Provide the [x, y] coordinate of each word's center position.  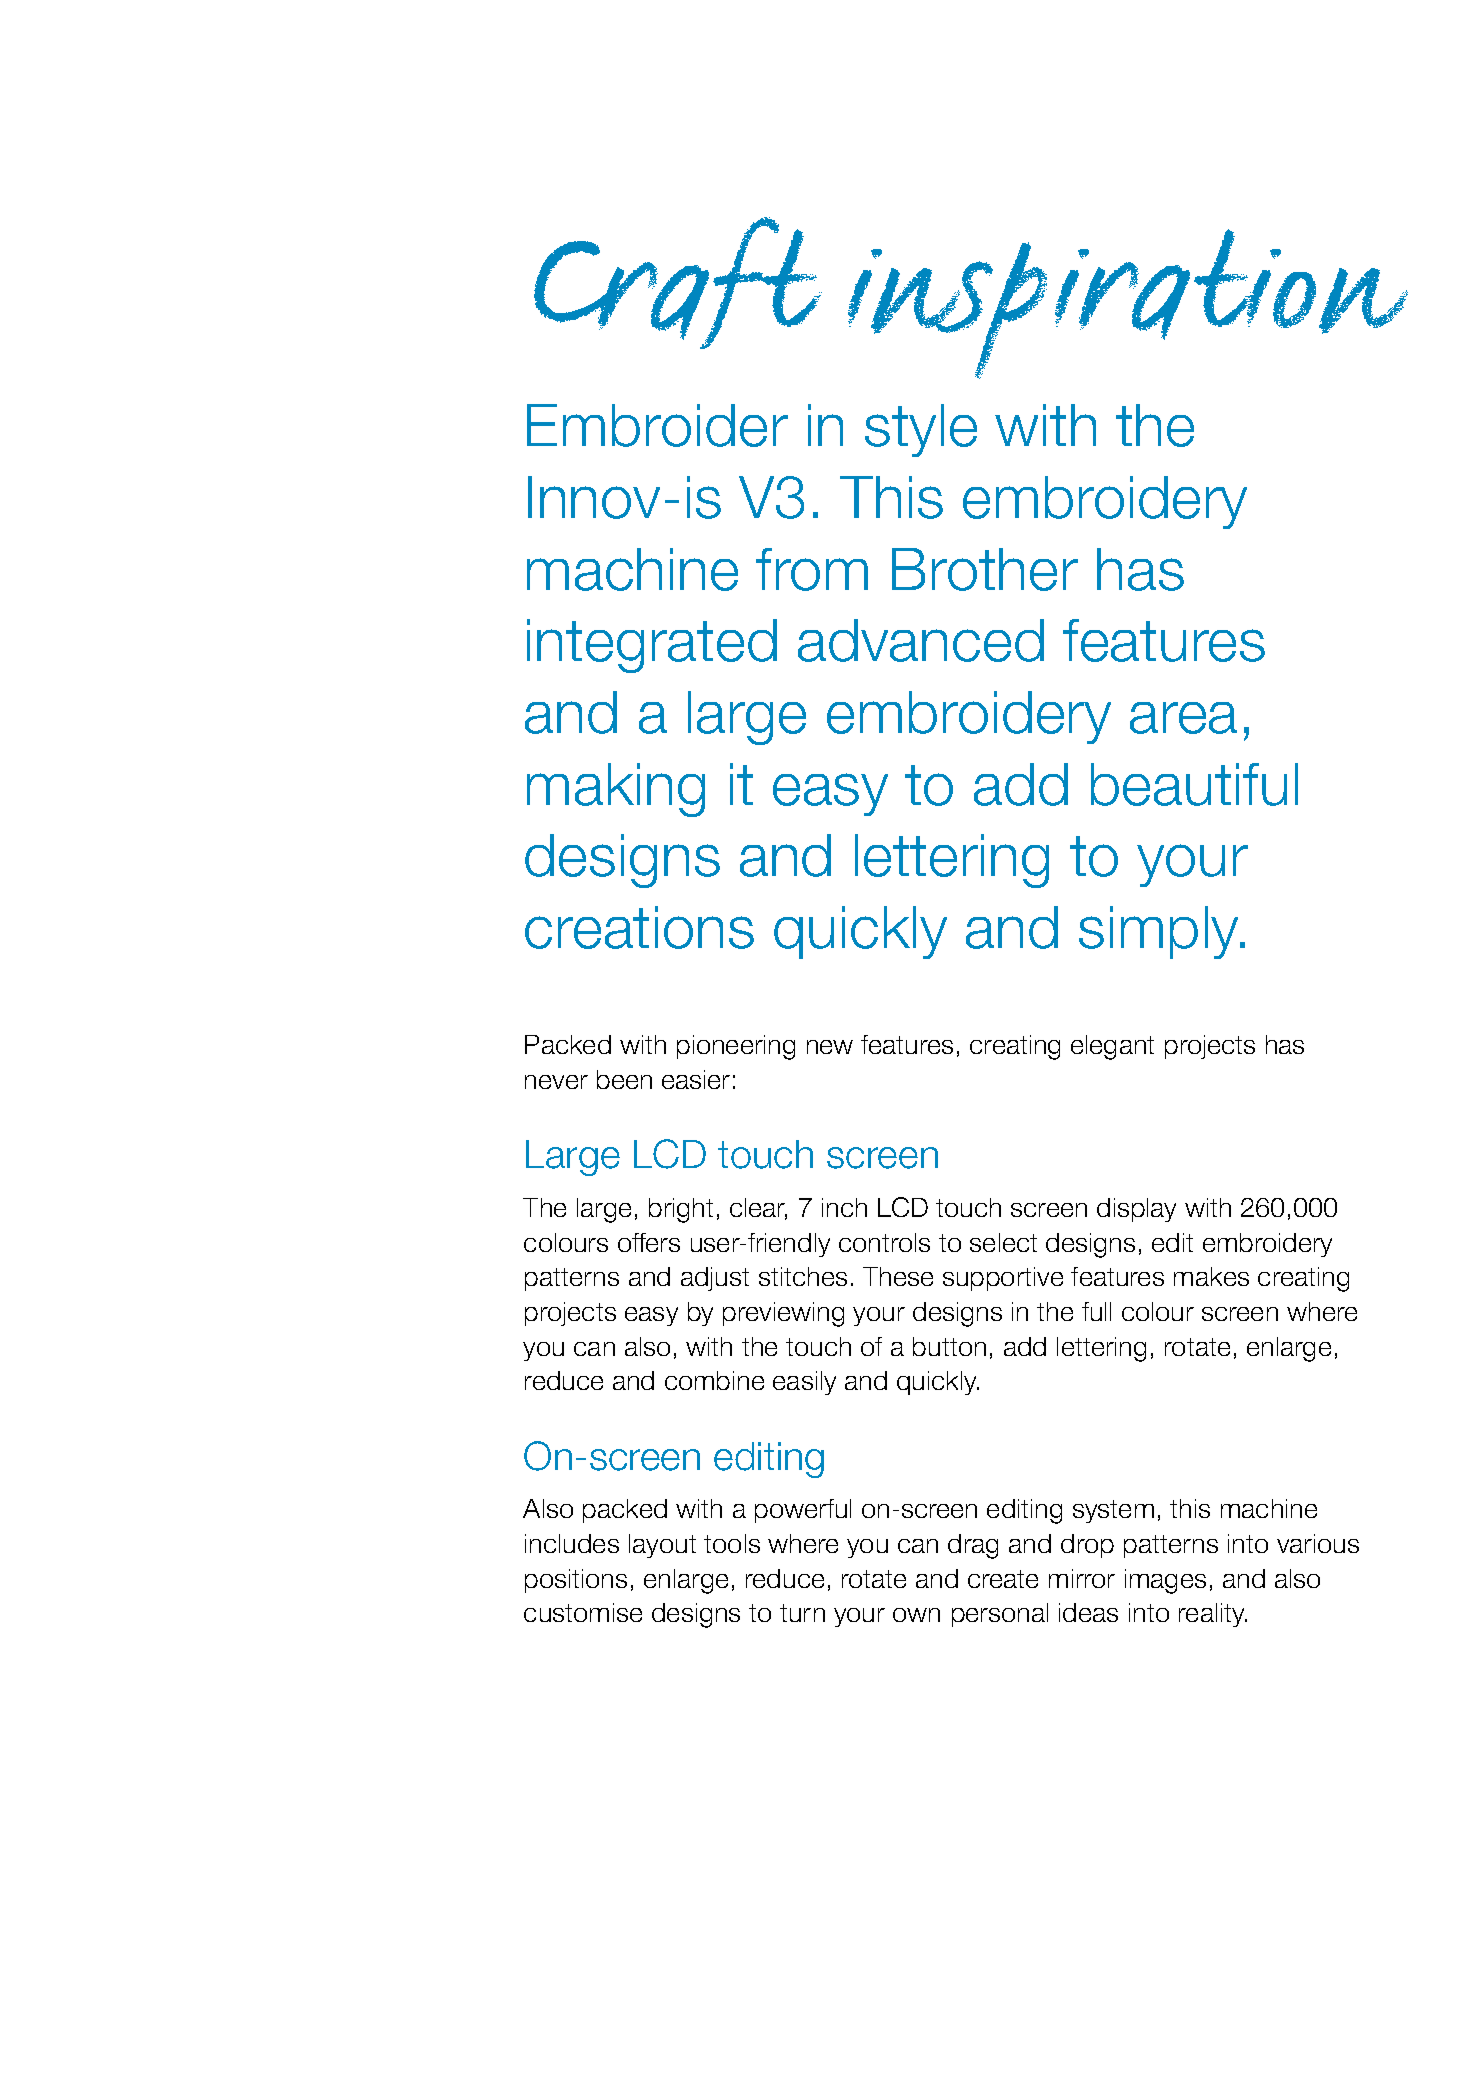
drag [973, 1546]
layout [662, 1546]
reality [1213, 1615]
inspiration [1128, 304]
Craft [678, 283]
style [921, 430]
